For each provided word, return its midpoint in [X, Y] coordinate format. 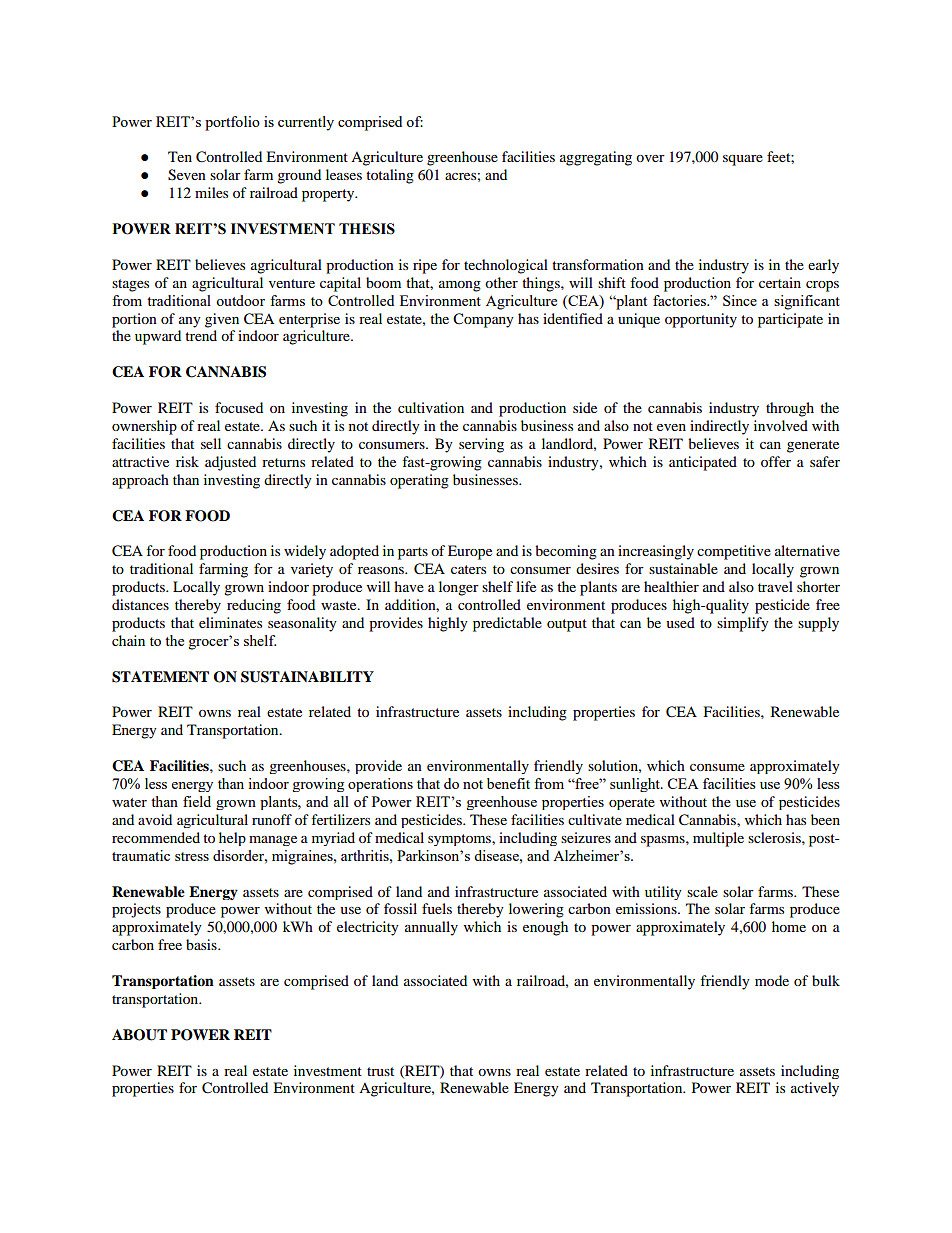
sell [211, 443]
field [197, 801]
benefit [508, 783]
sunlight [636, 785]
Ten [180, 156]
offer [776, 461]
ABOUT [139, 1035]
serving [481, 445]
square [743, 160]
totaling [390, 176]
